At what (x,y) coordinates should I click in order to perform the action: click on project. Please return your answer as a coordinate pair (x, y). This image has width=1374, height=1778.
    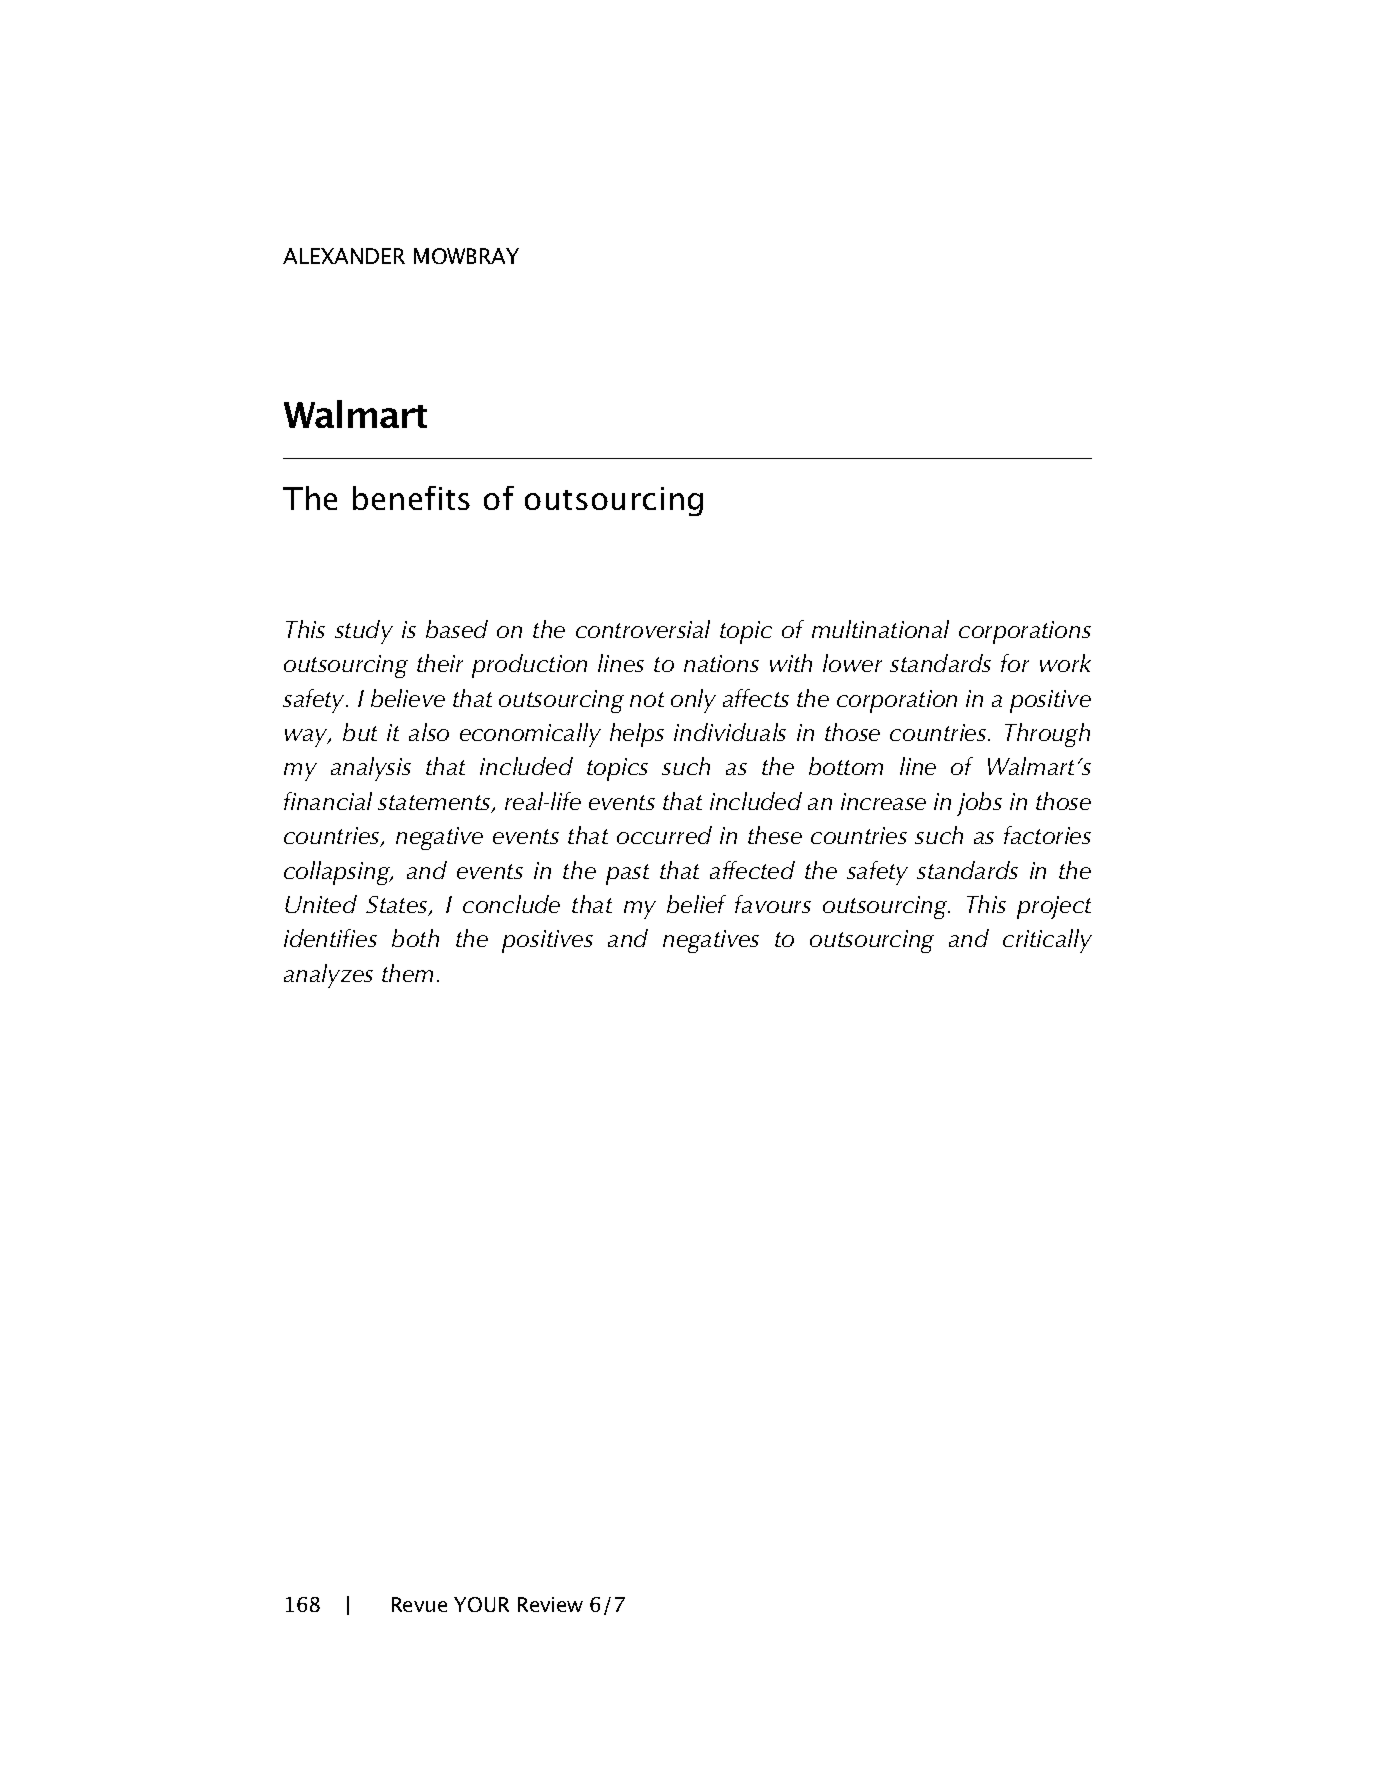
    Looking at the image, I should click on (1054, 907).
